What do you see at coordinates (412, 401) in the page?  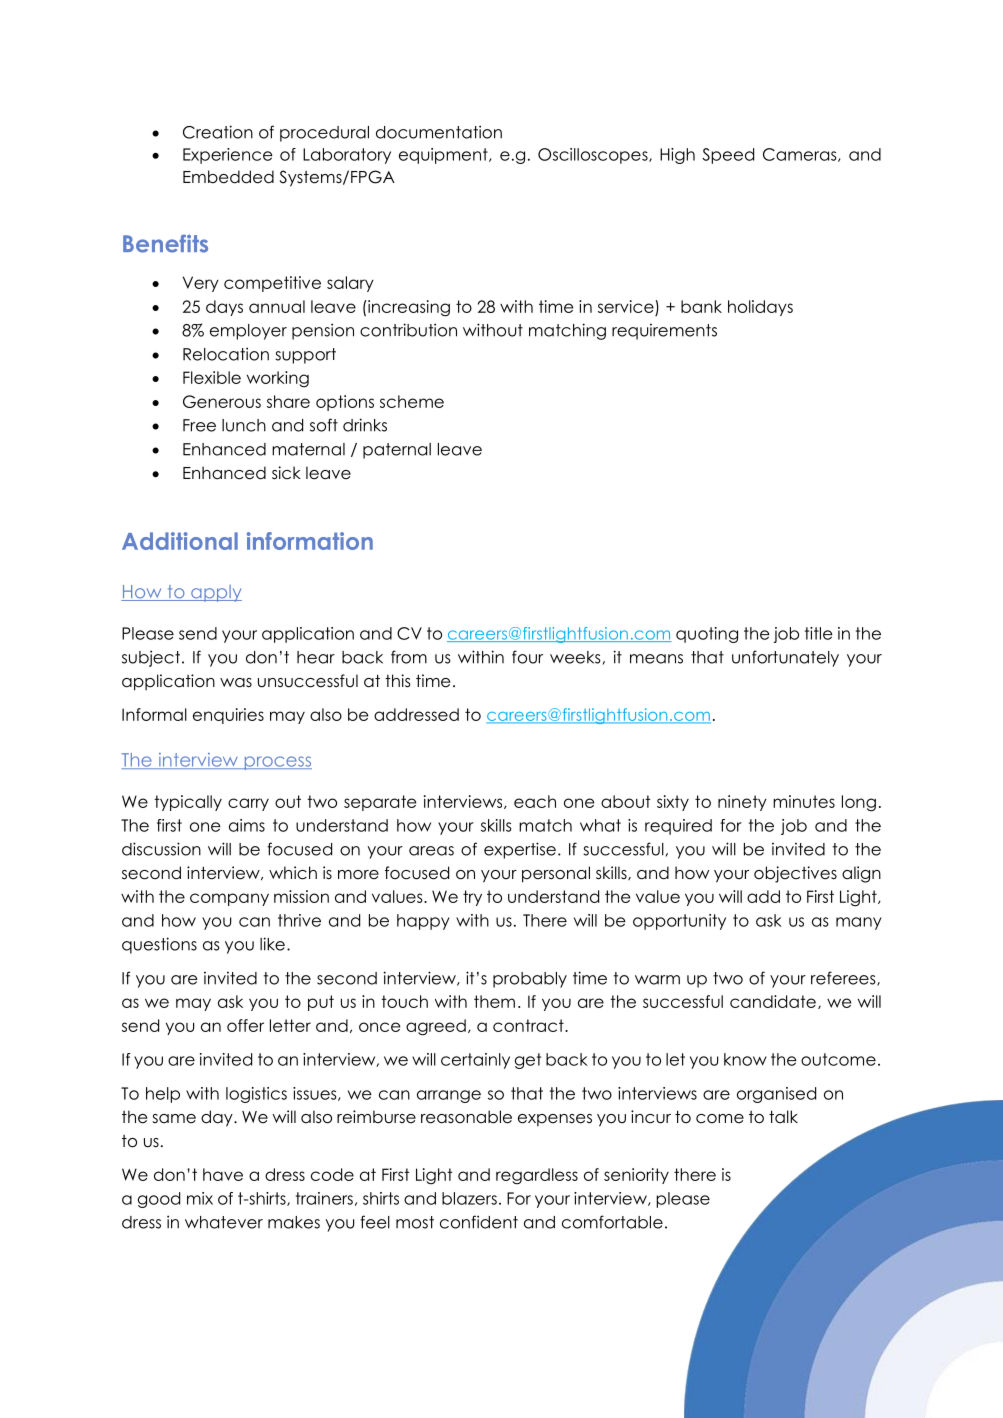 I see `scheme` at bounding box center [412, 401].
